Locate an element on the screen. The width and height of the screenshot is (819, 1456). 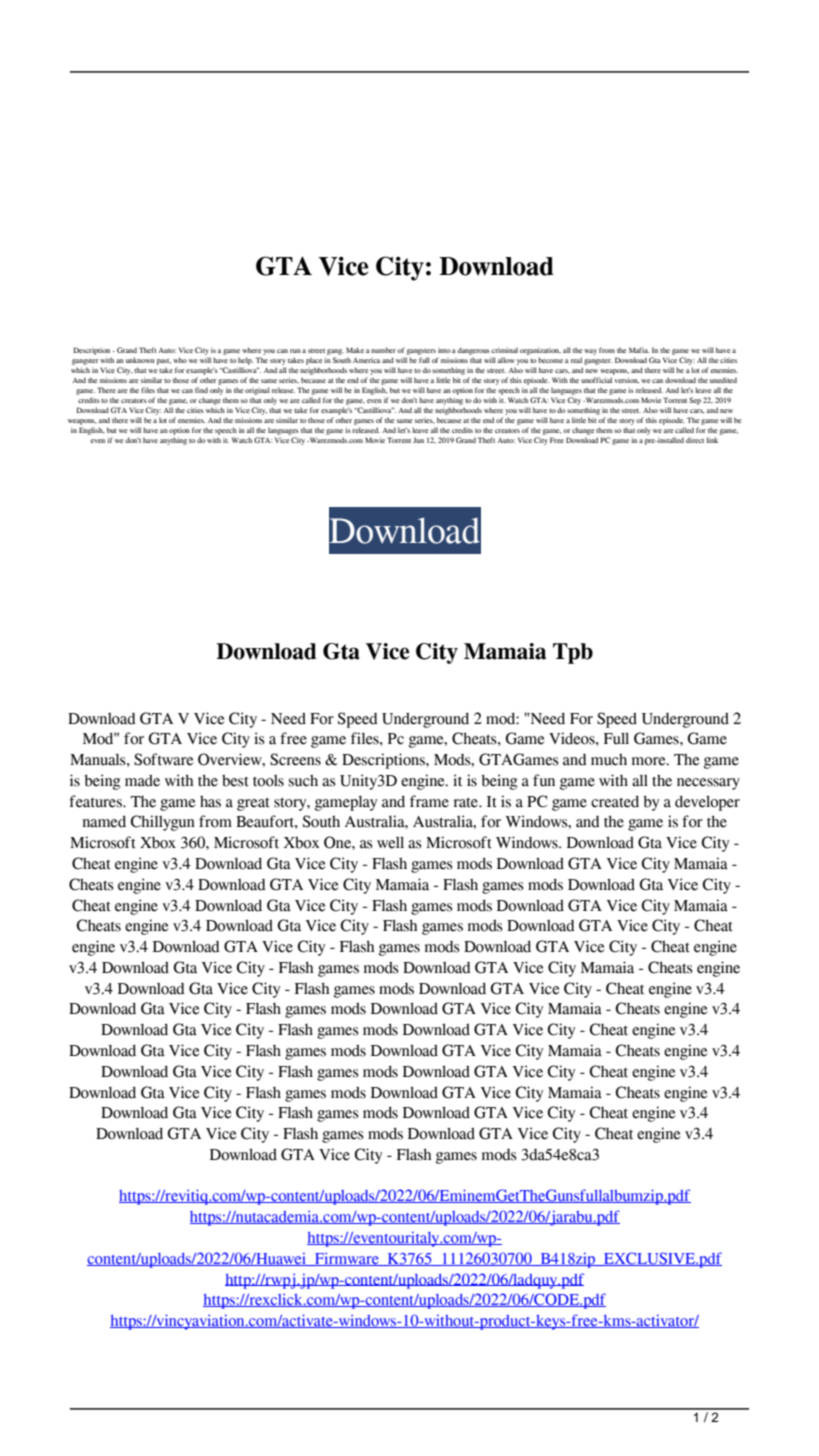
named is located at coordinates (104, 821).
